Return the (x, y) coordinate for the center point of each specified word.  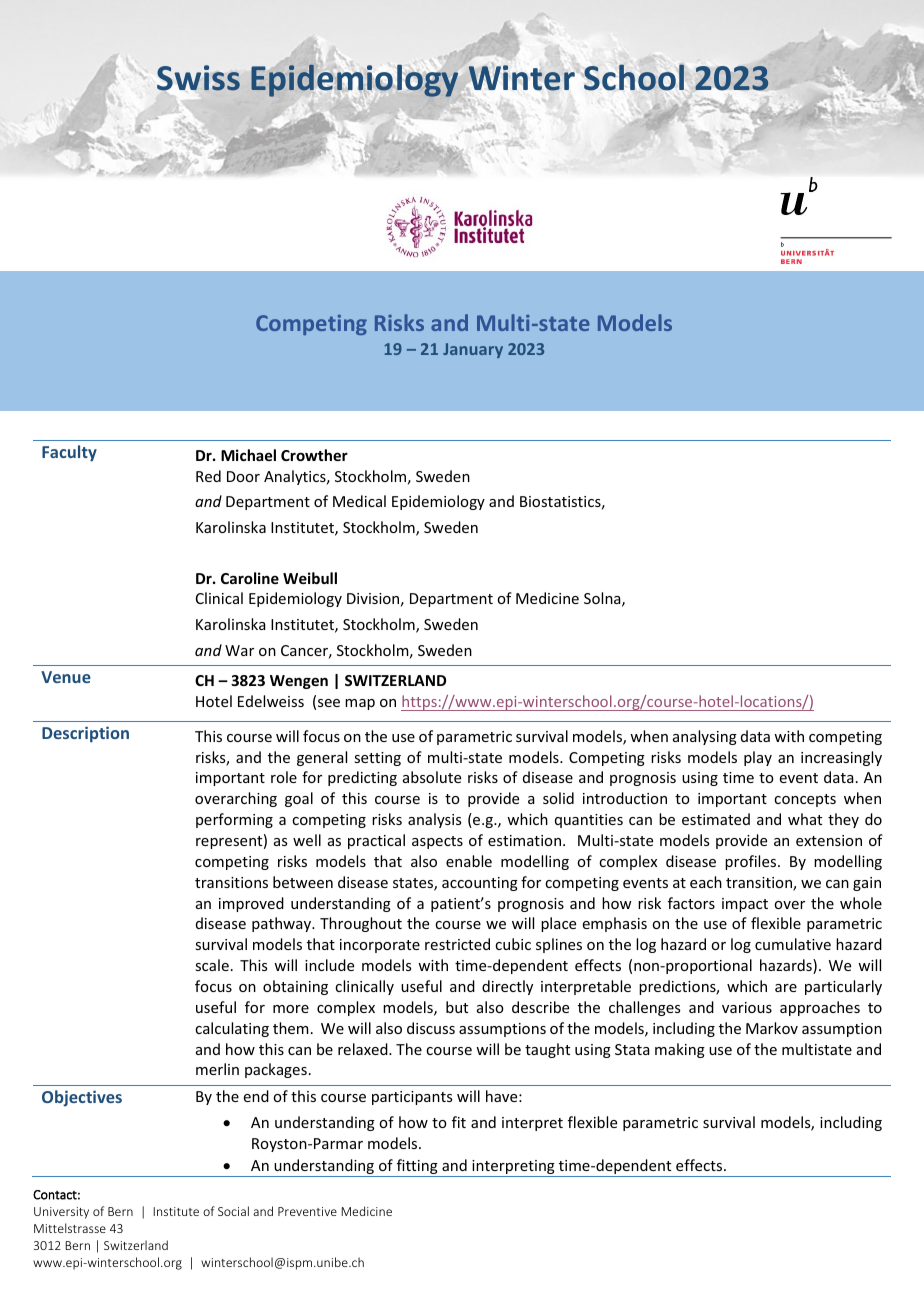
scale (212, 965)
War (239, 650)
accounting (480, 884)
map (360, 704)
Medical (359, 501)
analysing (705, 737)
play (758, 758)
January (473, 350)
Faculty (69, 453)
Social (233, 1211)
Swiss (198, 78)
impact (745, 905)
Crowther (314, 455)
